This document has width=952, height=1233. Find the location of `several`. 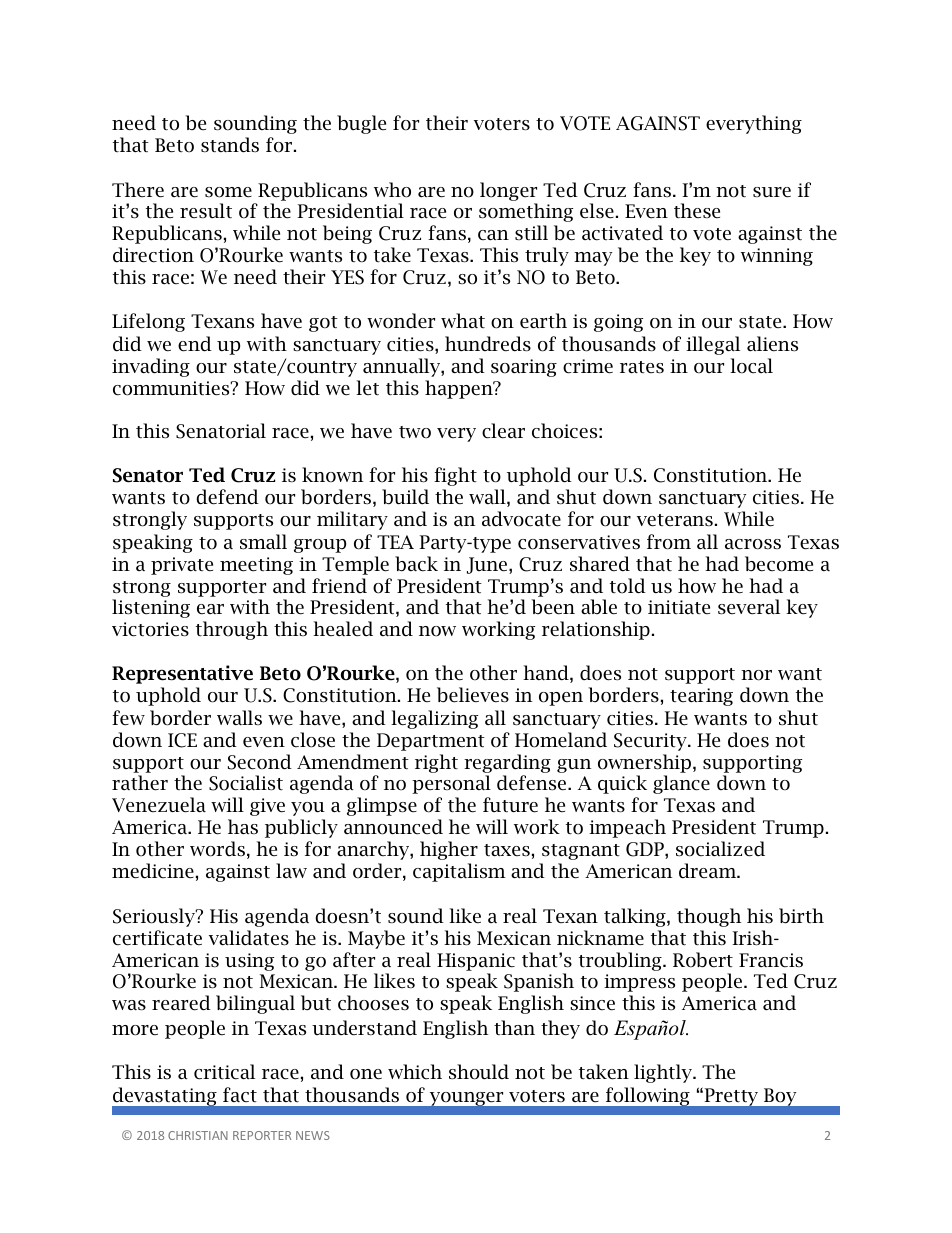

several is located at coordinates (749, 607).
